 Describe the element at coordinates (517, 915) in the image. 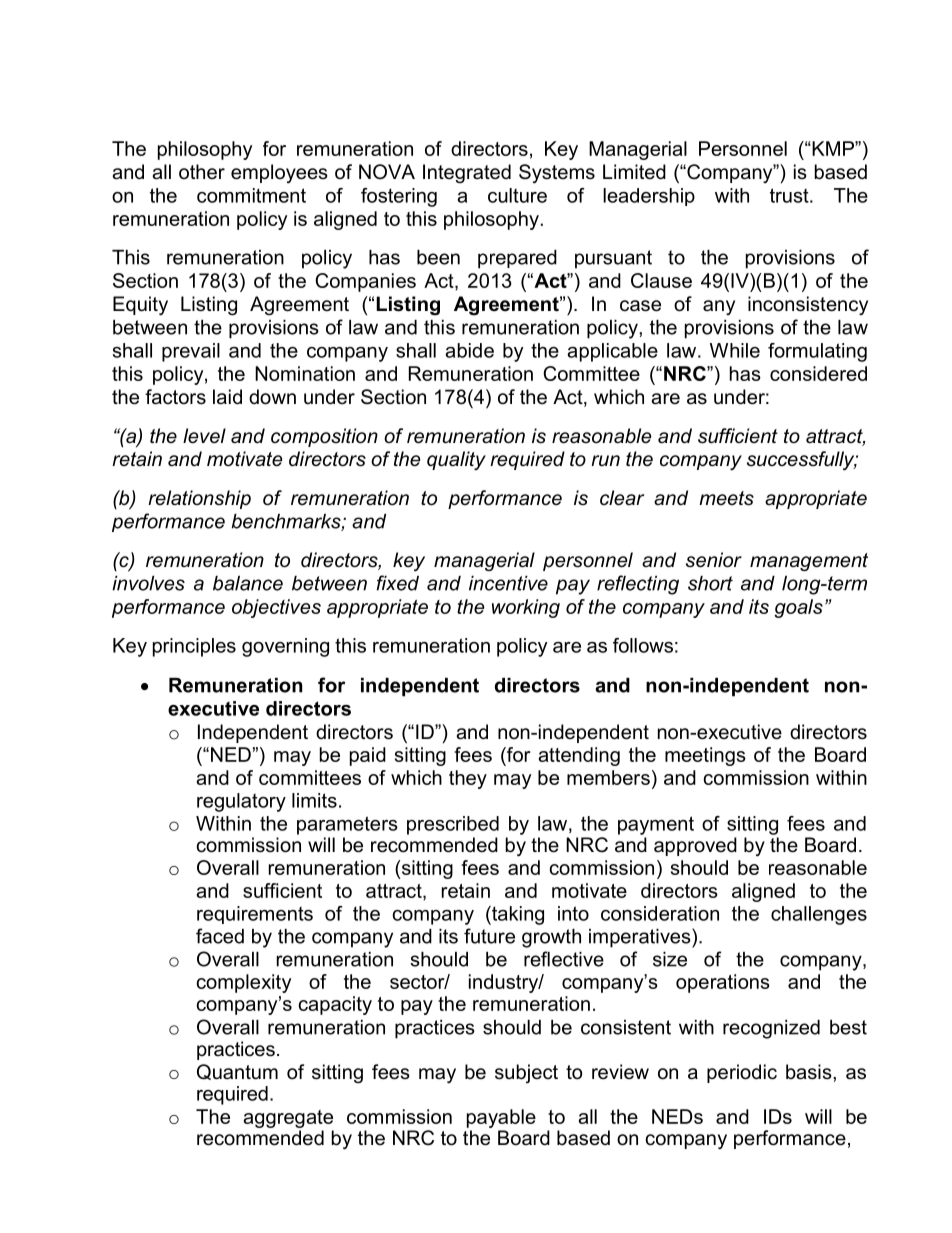

I see `taking` at that location.
